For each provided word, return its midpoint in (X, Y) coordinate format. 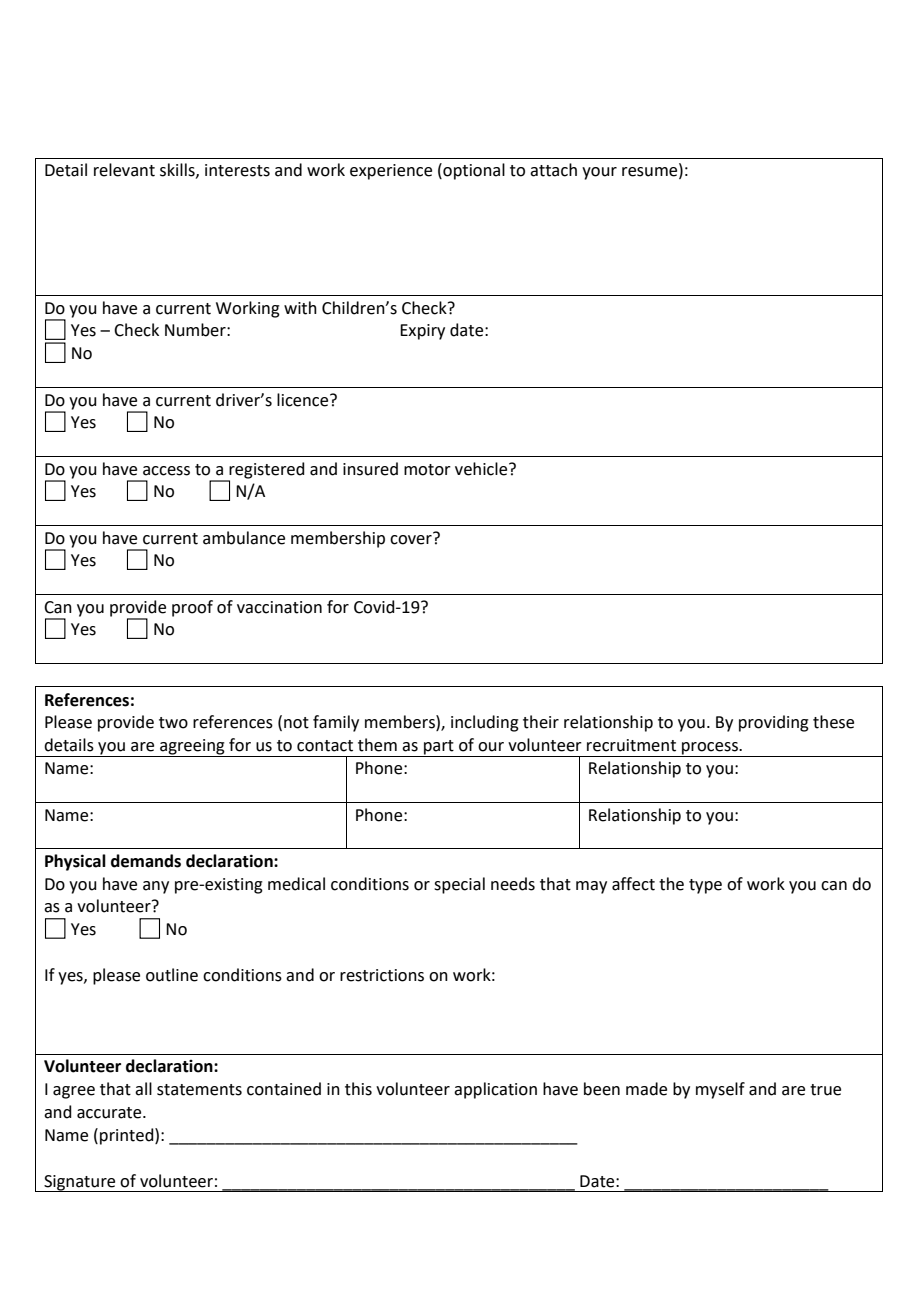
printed (128, 1136)
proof (192, 608)
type (705, 886)
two (173, 723)
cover (412, 538)
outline (172, 975)
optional (473, 171)
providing (774, 723)
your (599, 173)
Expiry (422, 332)
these (833, 722)
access (166, 471)
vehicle (482, 469)
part (439, 748)
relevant (124, 170)
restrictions (382, 975)
